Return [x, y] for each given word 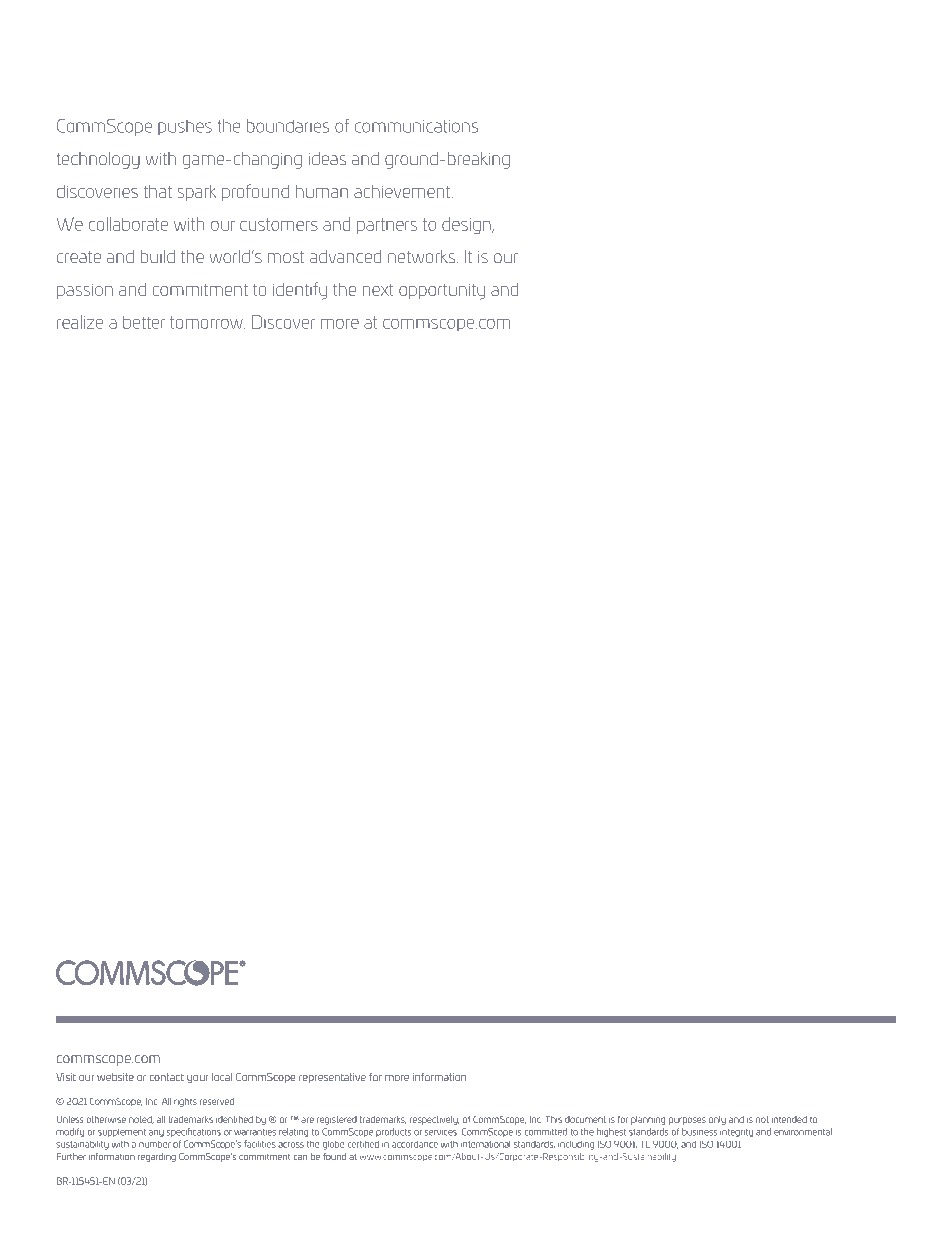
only [717, 1120]
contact [167, 1077]
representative [332, 1078]
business [699, 1132]
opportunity [442, 292]
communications [416, 126]
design [467, 225]
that [158, 191]
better [144, 322]
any [156, 1133]
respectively [434, 1120]
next [378, 290]
